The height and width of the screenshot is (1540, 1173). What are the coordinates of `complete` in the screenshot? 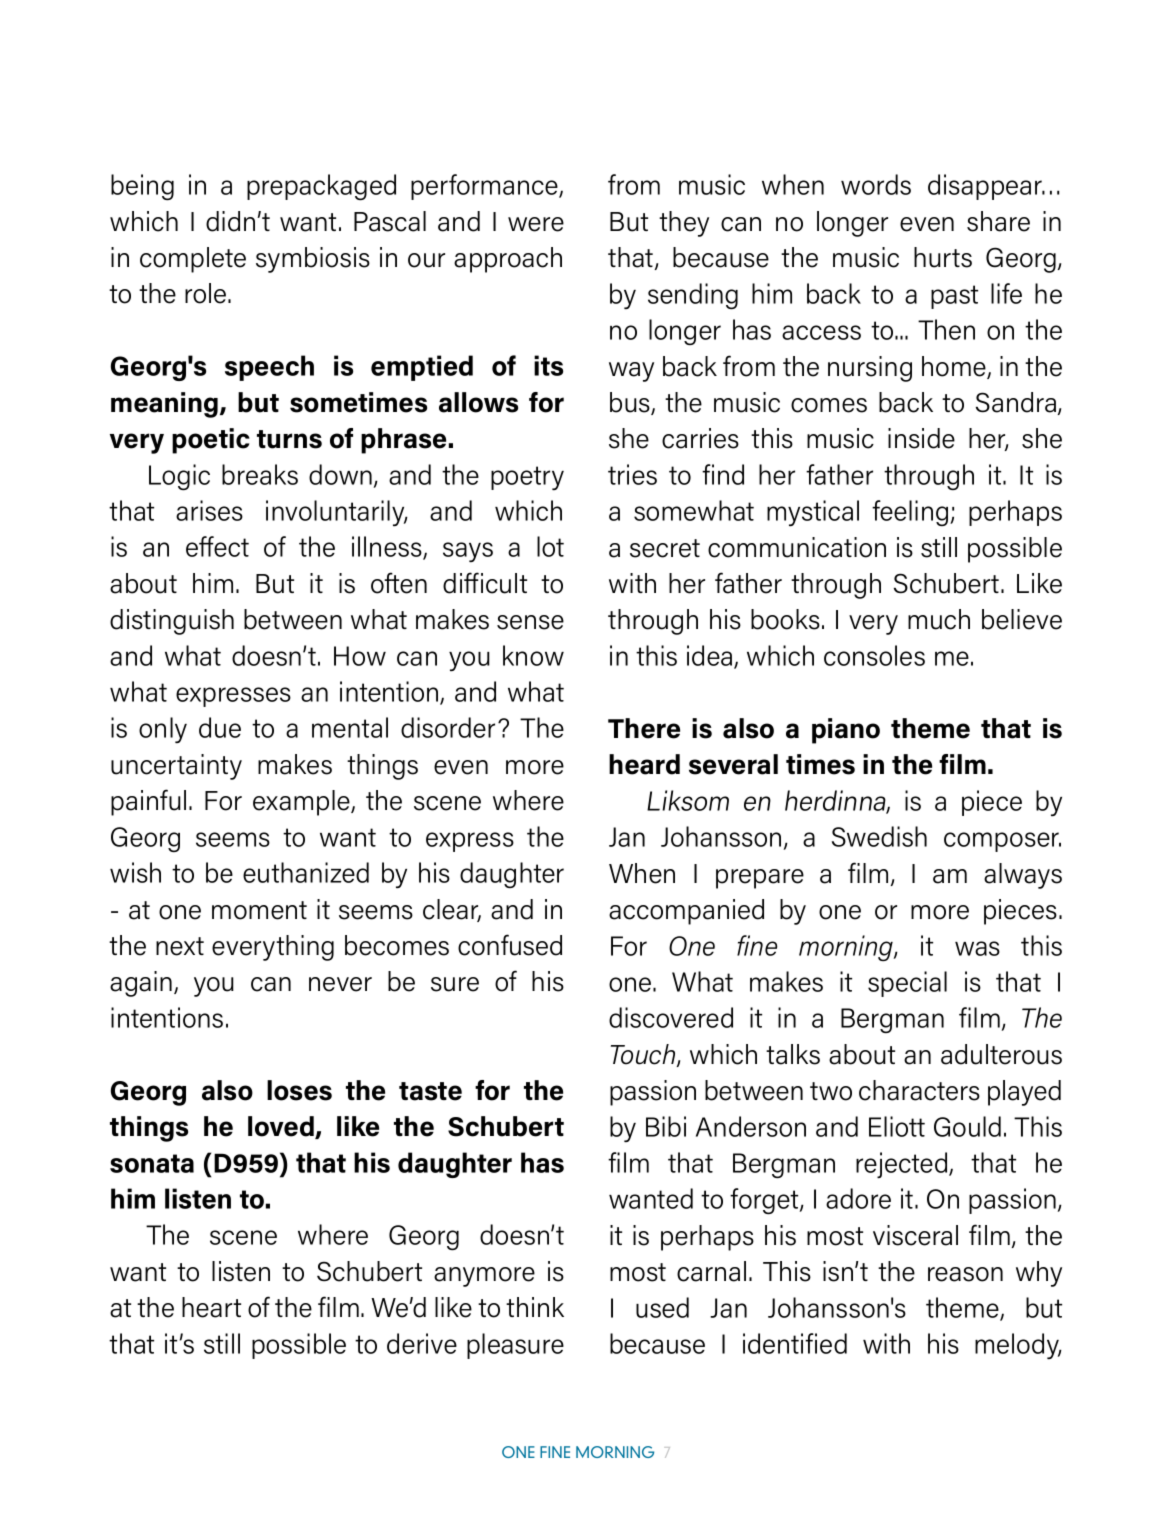 It's located at (193, 260).
